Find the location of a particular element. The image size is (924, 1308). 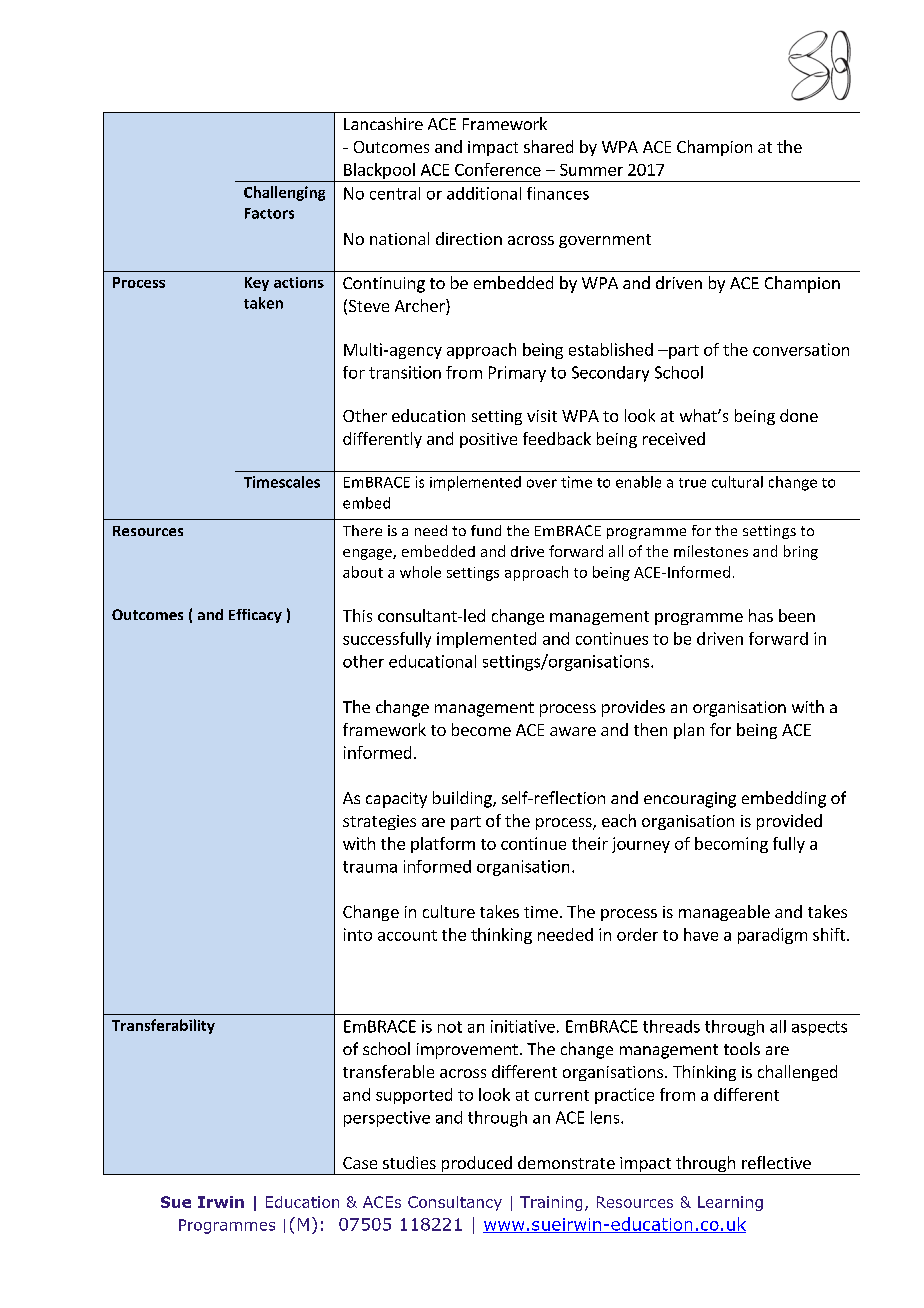

Conference is located at coordinates (498, 169).
